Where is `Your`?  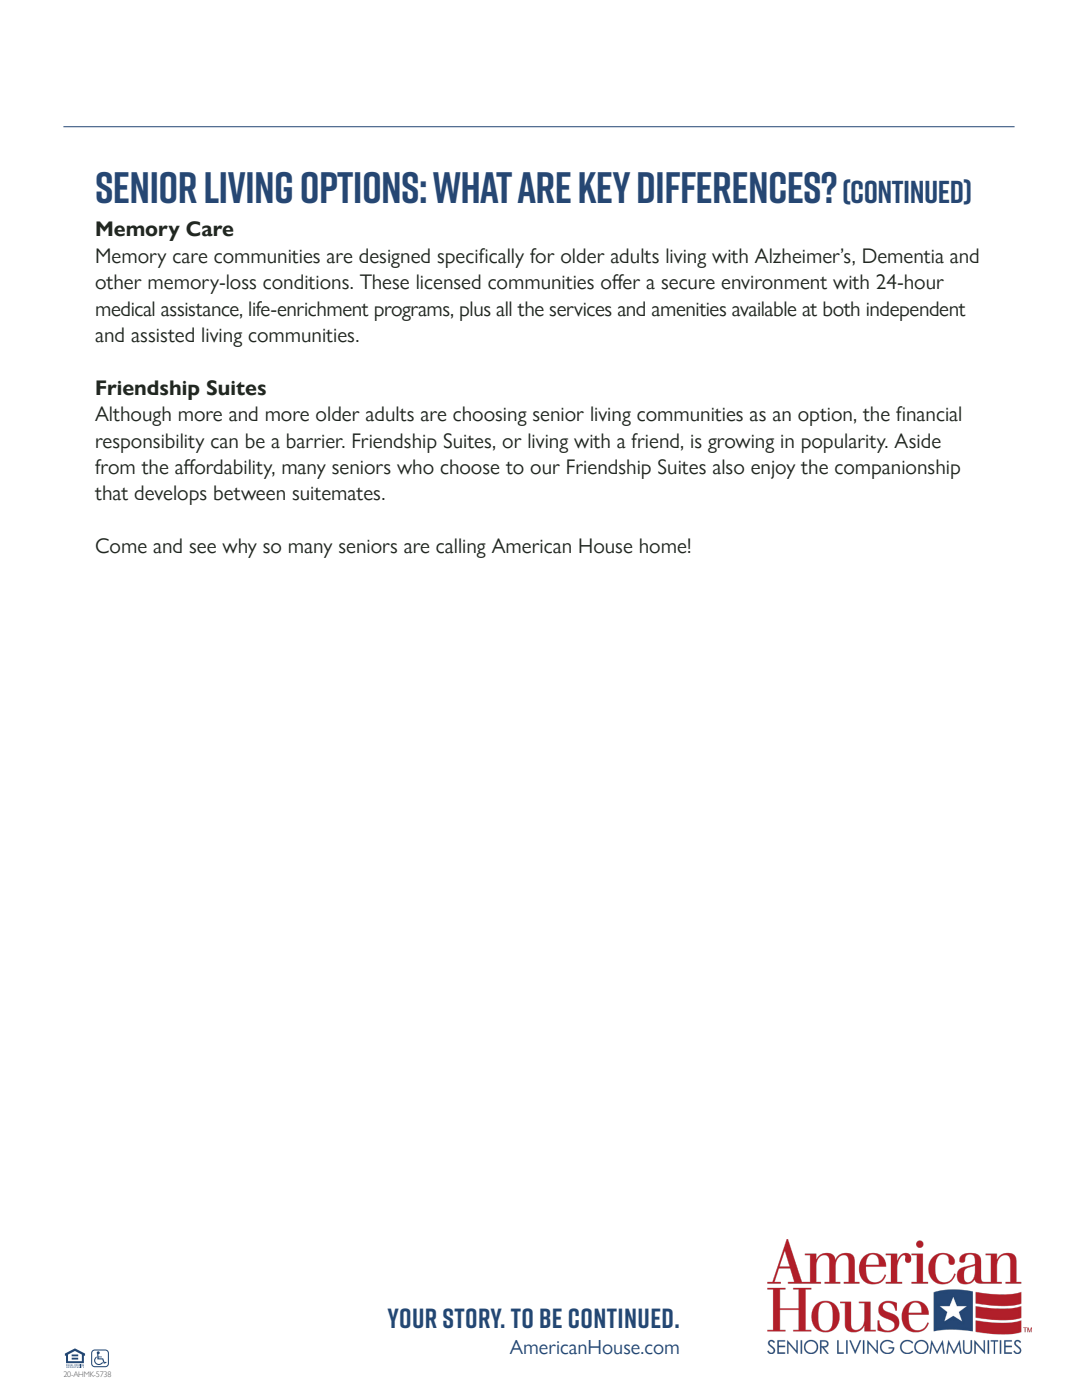 Your is located at coordinates (412, 1318).
